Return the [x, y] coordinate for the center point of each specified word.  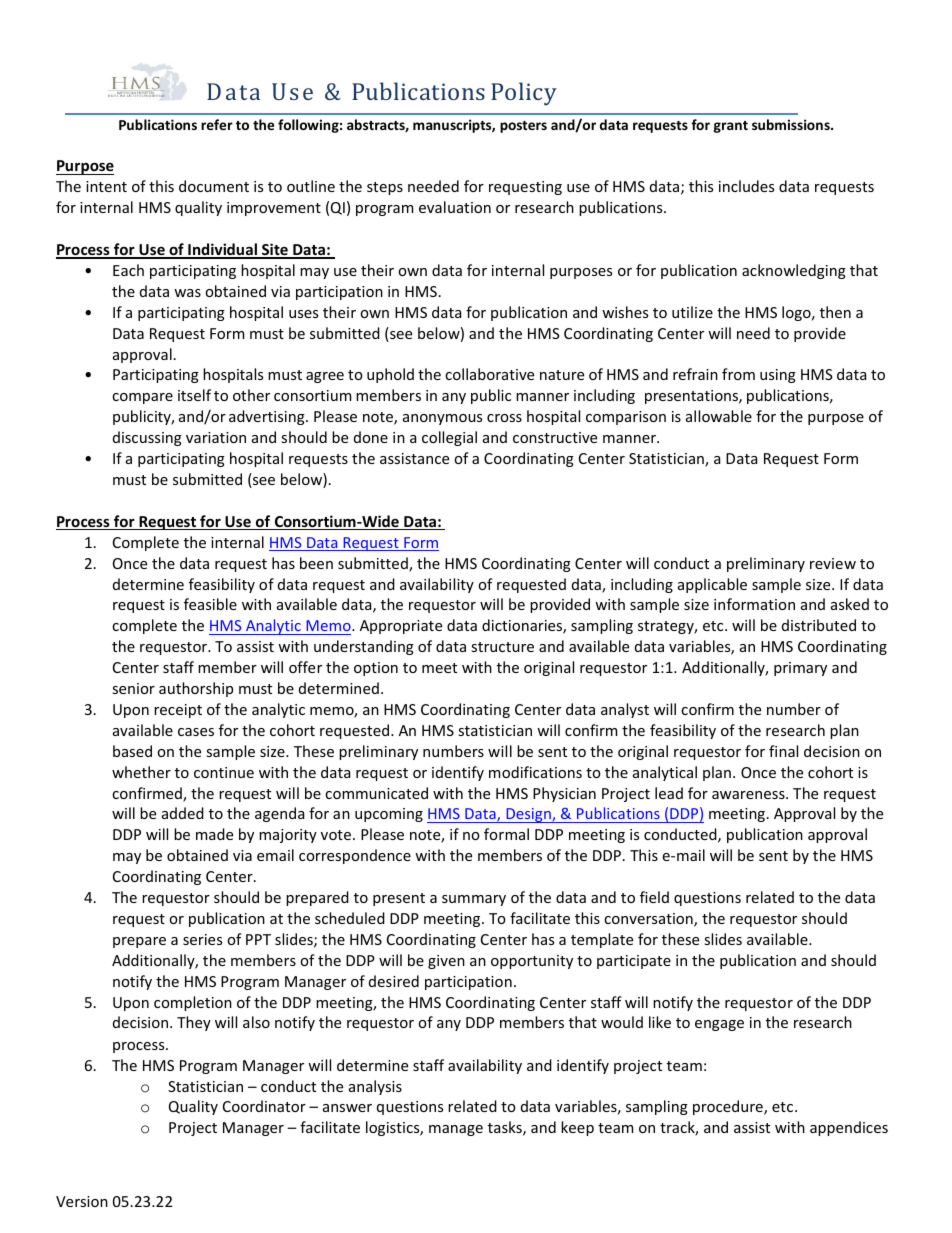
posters [523, 127]
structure [502, 647]
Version [82, 1201]
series [202, 939]
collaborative [489, 374]
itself [194, 395]
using [778, 376]
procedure [729, 1107]
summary [474, 900]
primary [800, 669]
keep [577, 1128]
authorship [196, 689]
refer [217, 124]
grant [730, 127]
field [654, 897]
